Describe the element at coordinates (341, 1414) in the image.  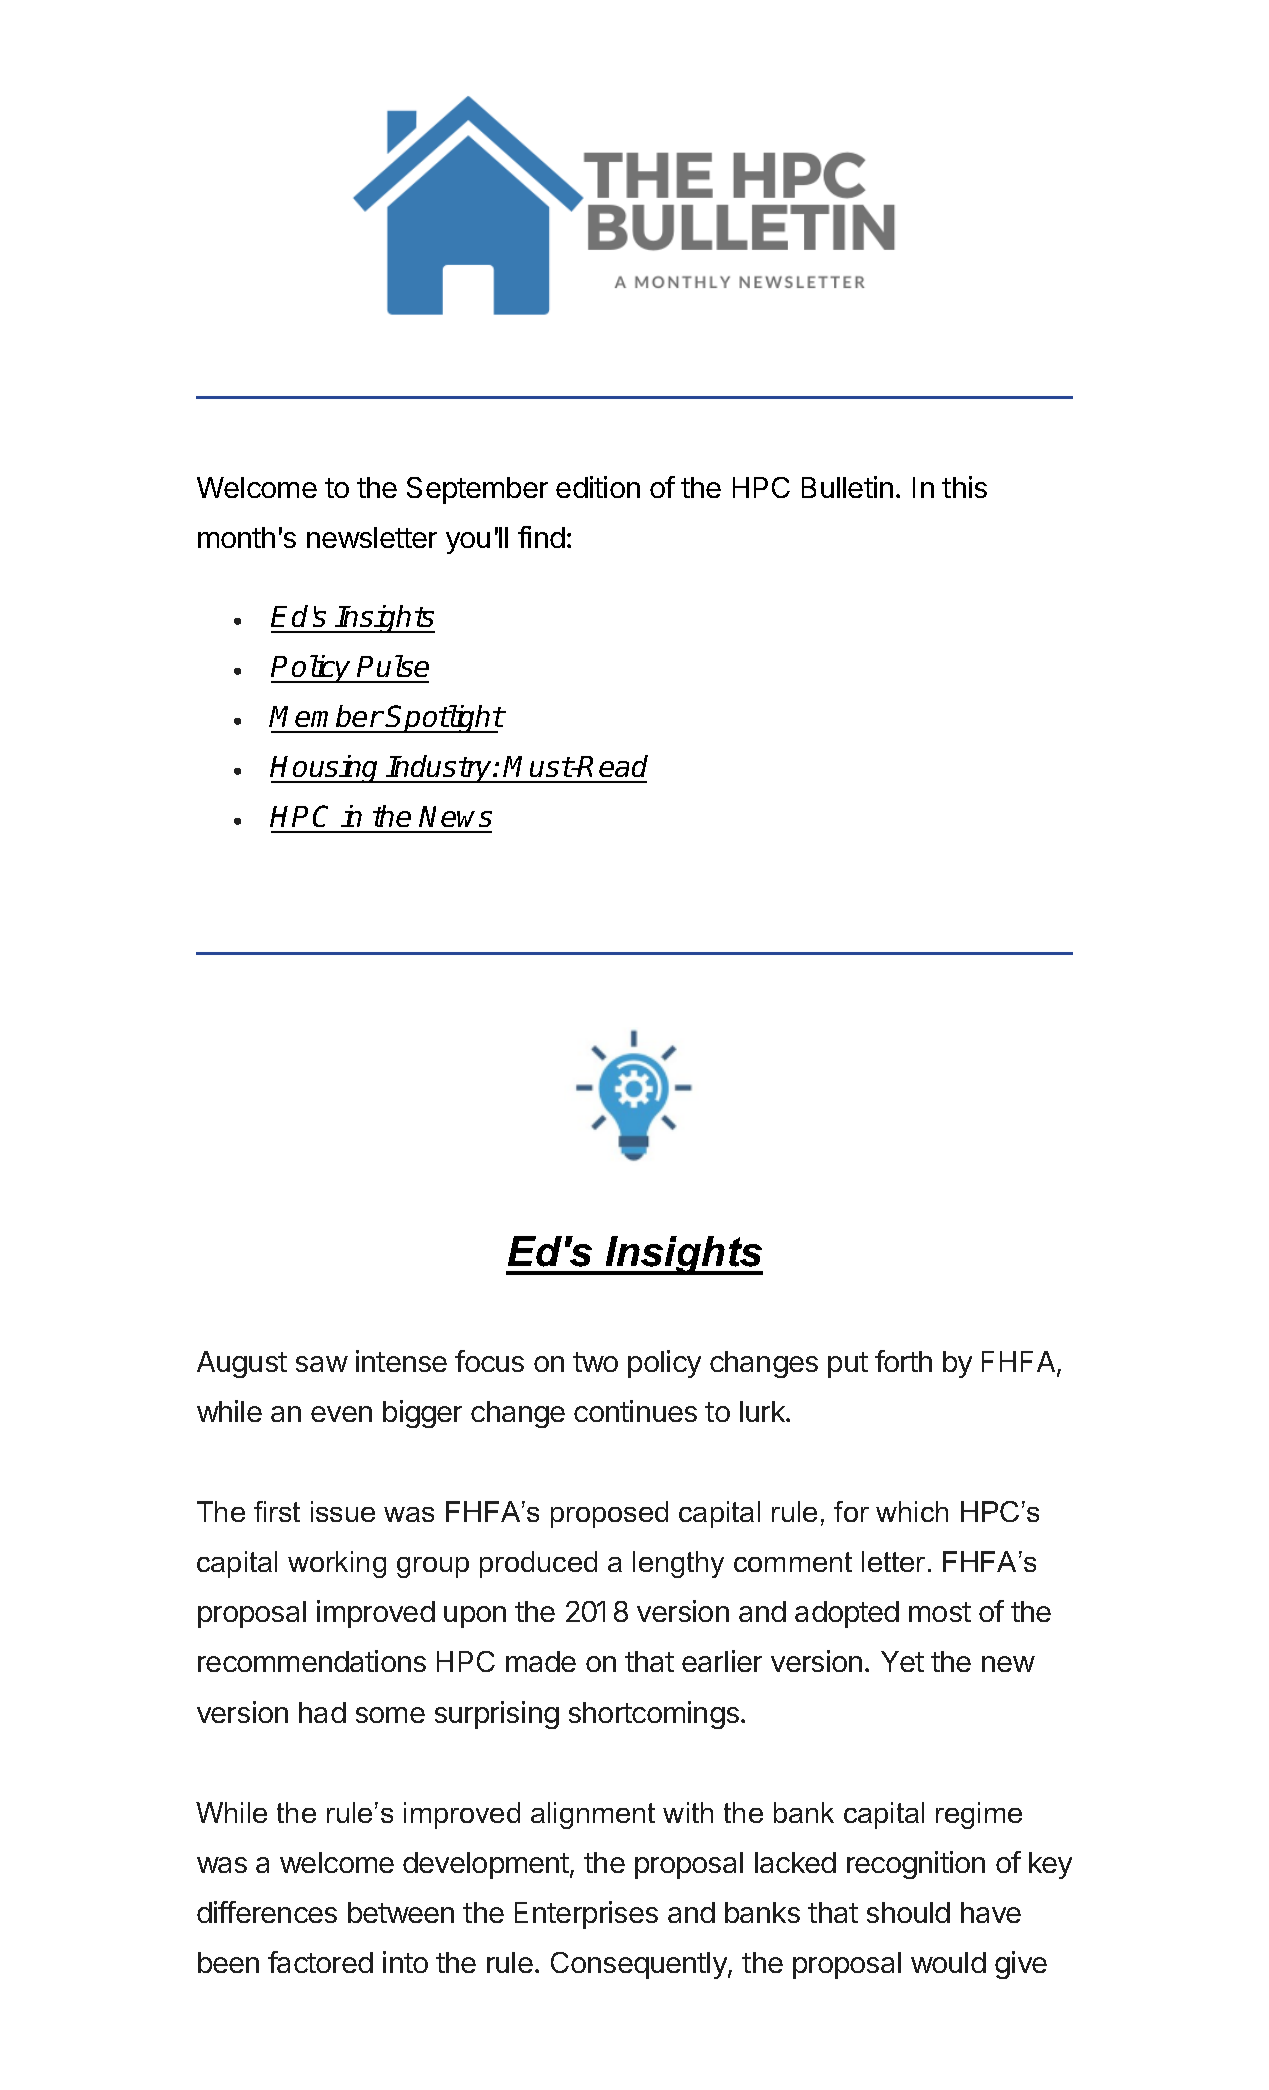
I see `even` at that location.
